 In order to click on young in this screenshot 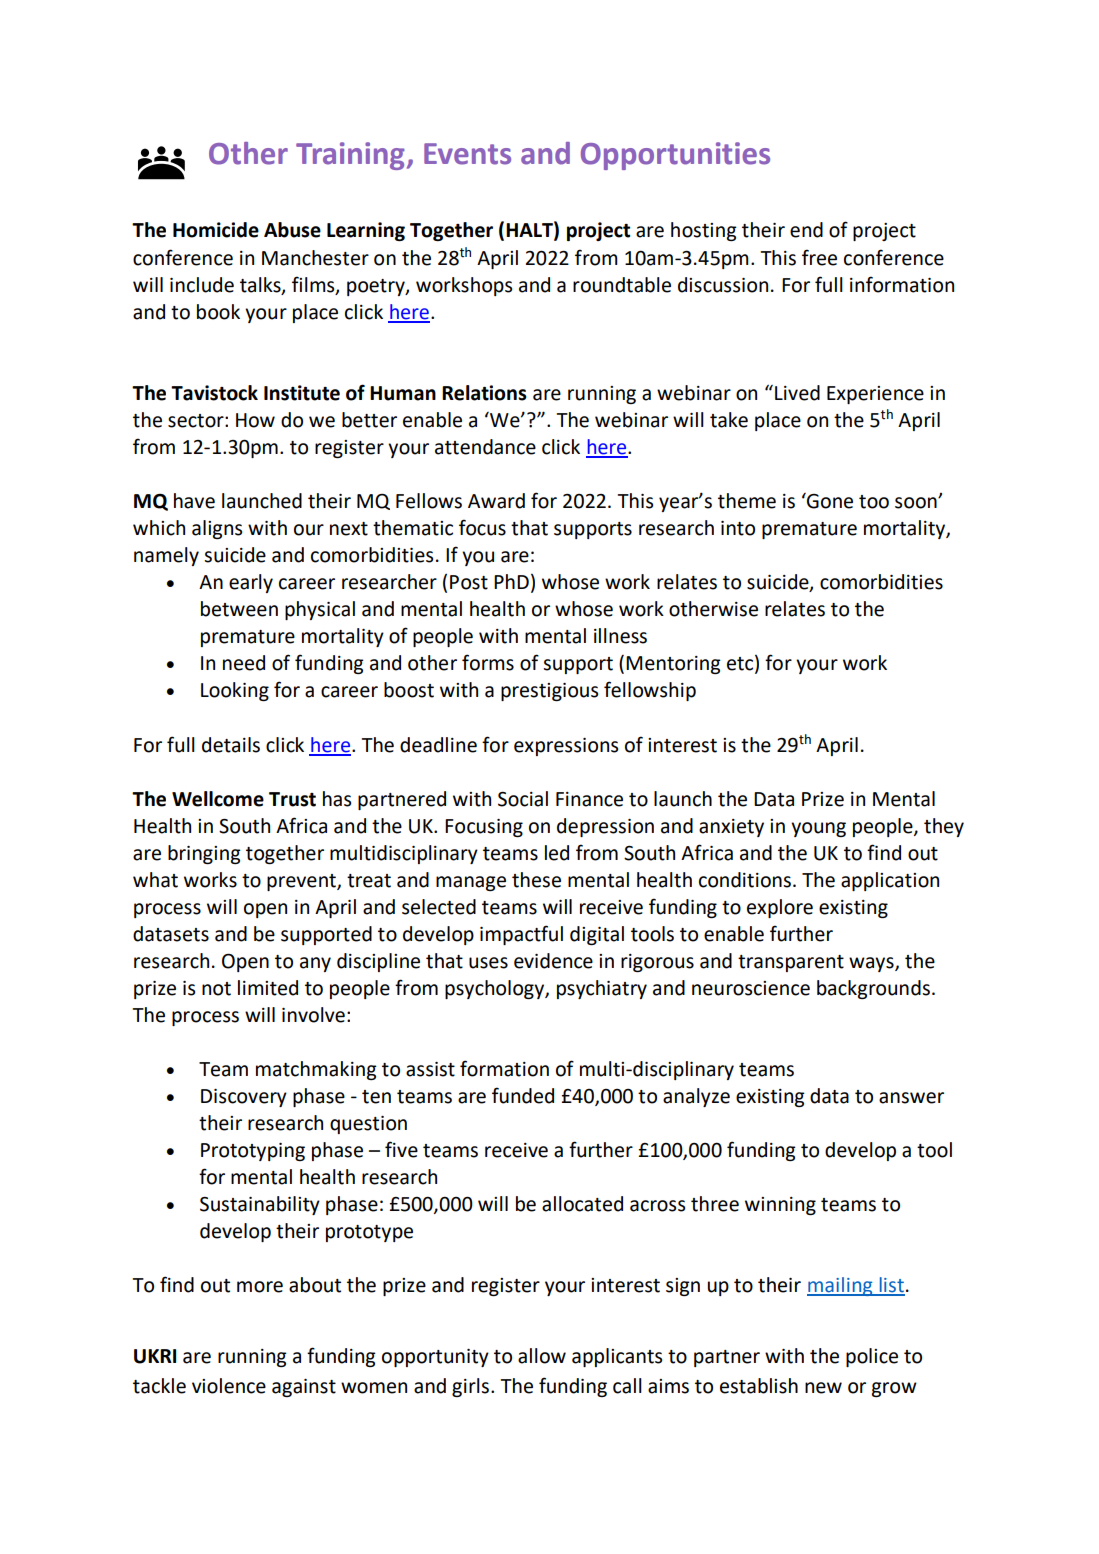, I will do `click(818, 829)`.
